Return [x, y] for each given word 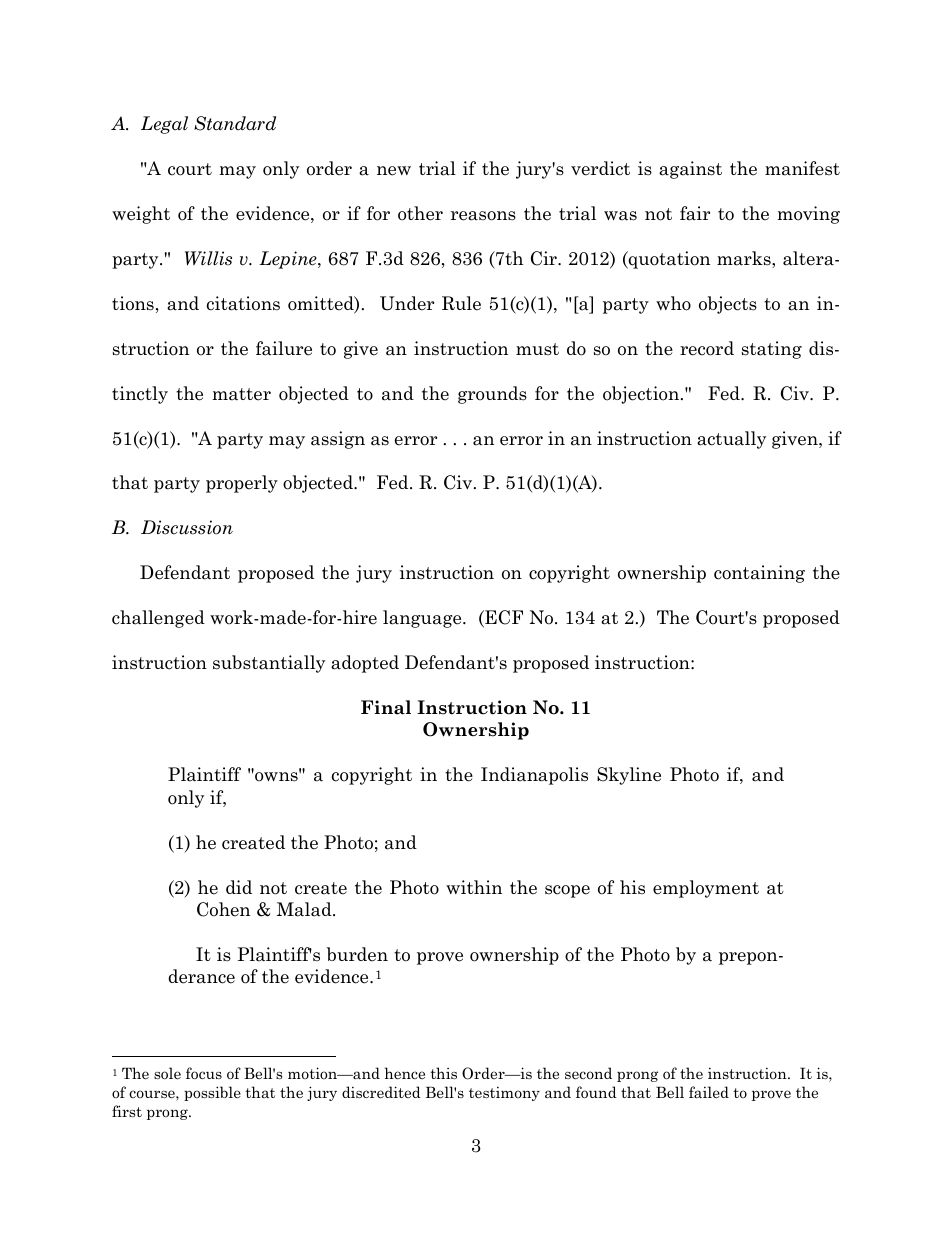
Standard [235, 123]
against [690, 170]
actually [731, 440]
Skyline [629, 776]
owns [277, 776]
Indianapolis [534, 776]
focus [204, 1073]
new [394, 171]
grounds [492, 395]
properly [242, 484]
